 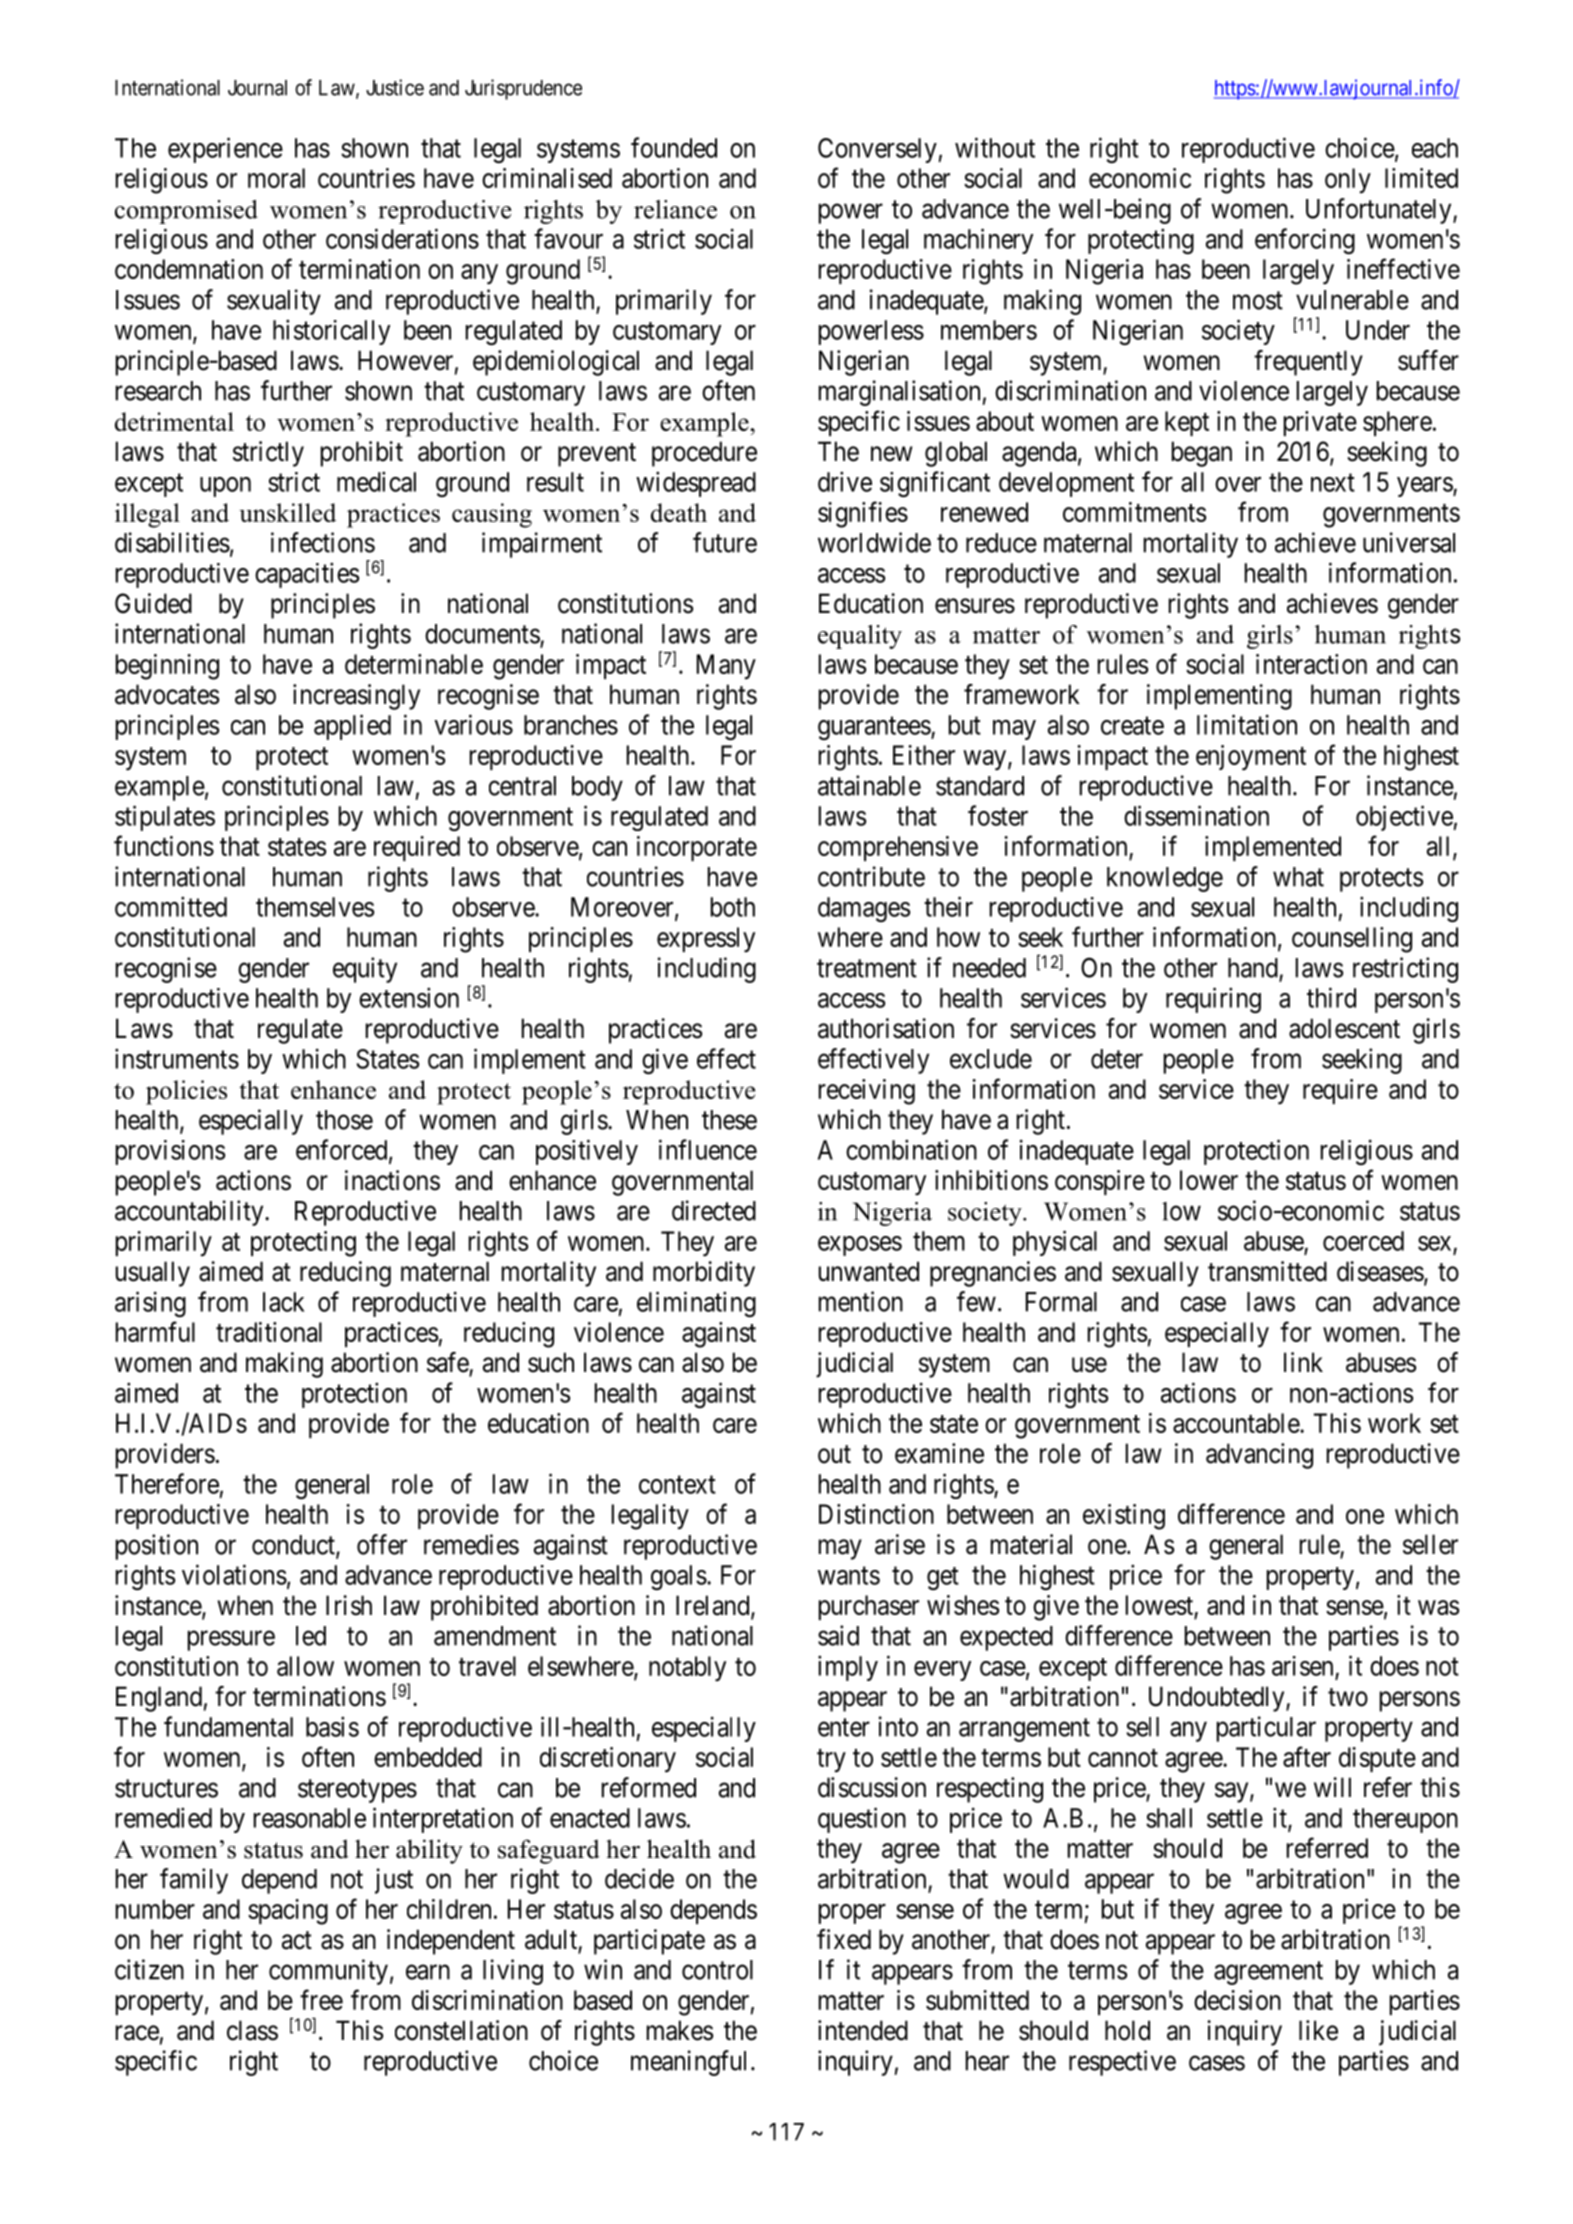 I want to click on those, so click(x=344, y=1120).
